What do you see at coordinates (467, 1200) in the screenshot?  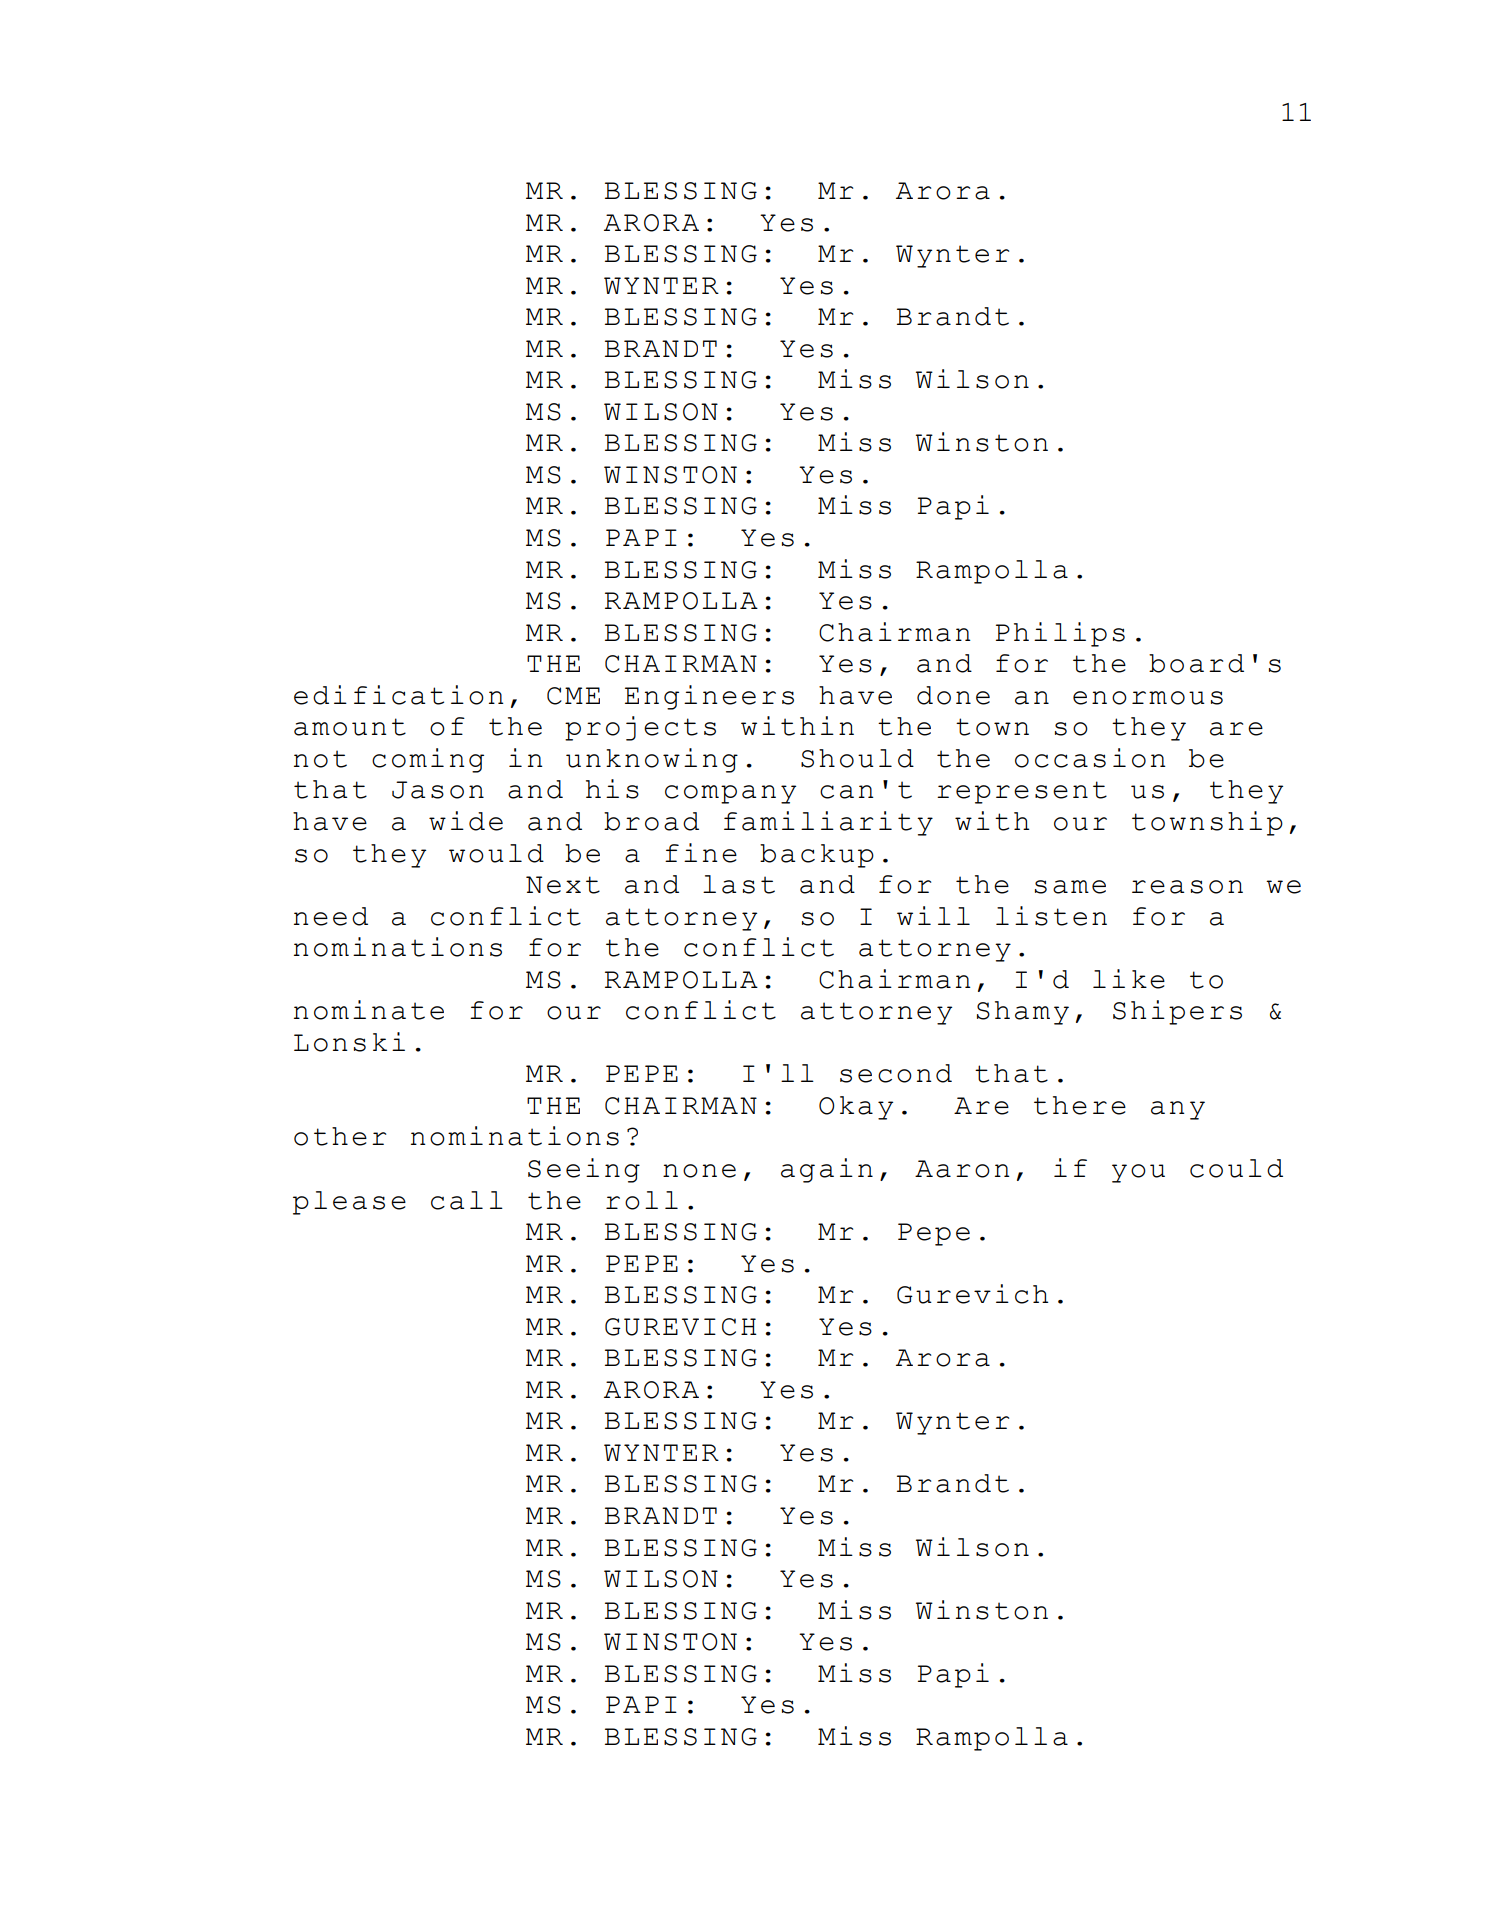 I see `call` at bounding box center [467, 1200].
